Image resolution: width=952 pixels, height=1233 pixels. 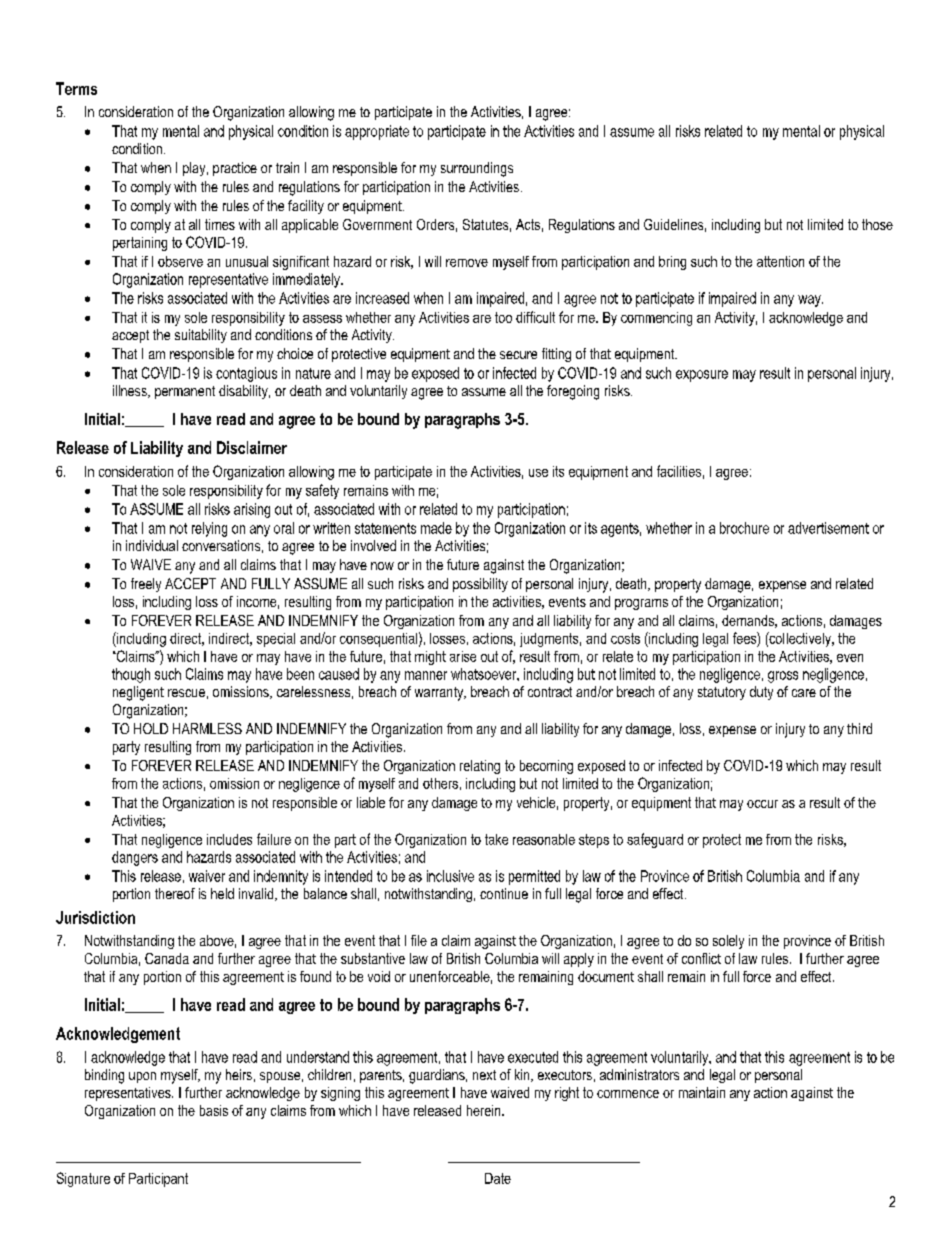 I want to click on practice, so click(x=235, y=169).
